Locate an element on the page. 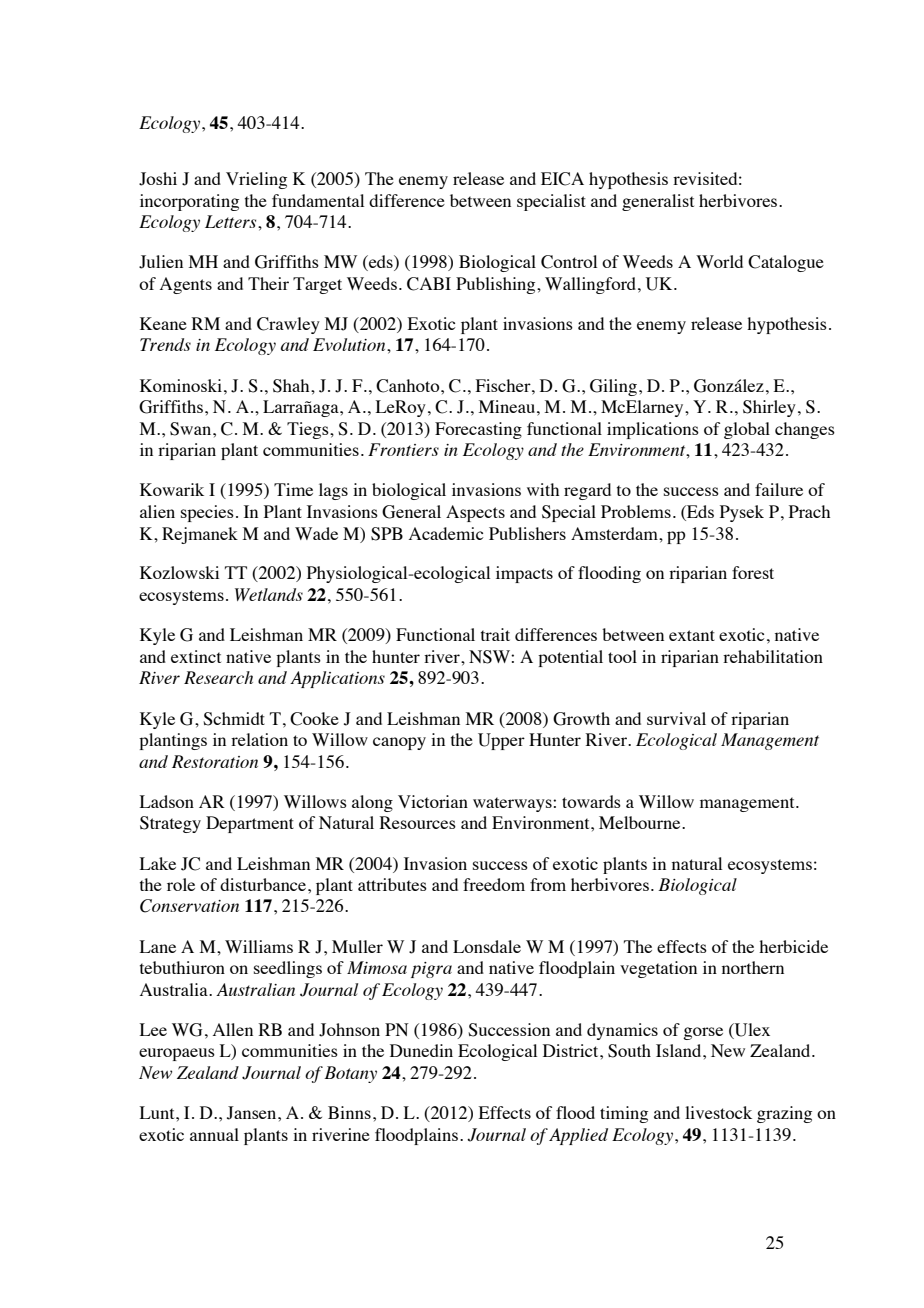 This document has width=924, height=1308. World is located at coordinates (719, 261).
